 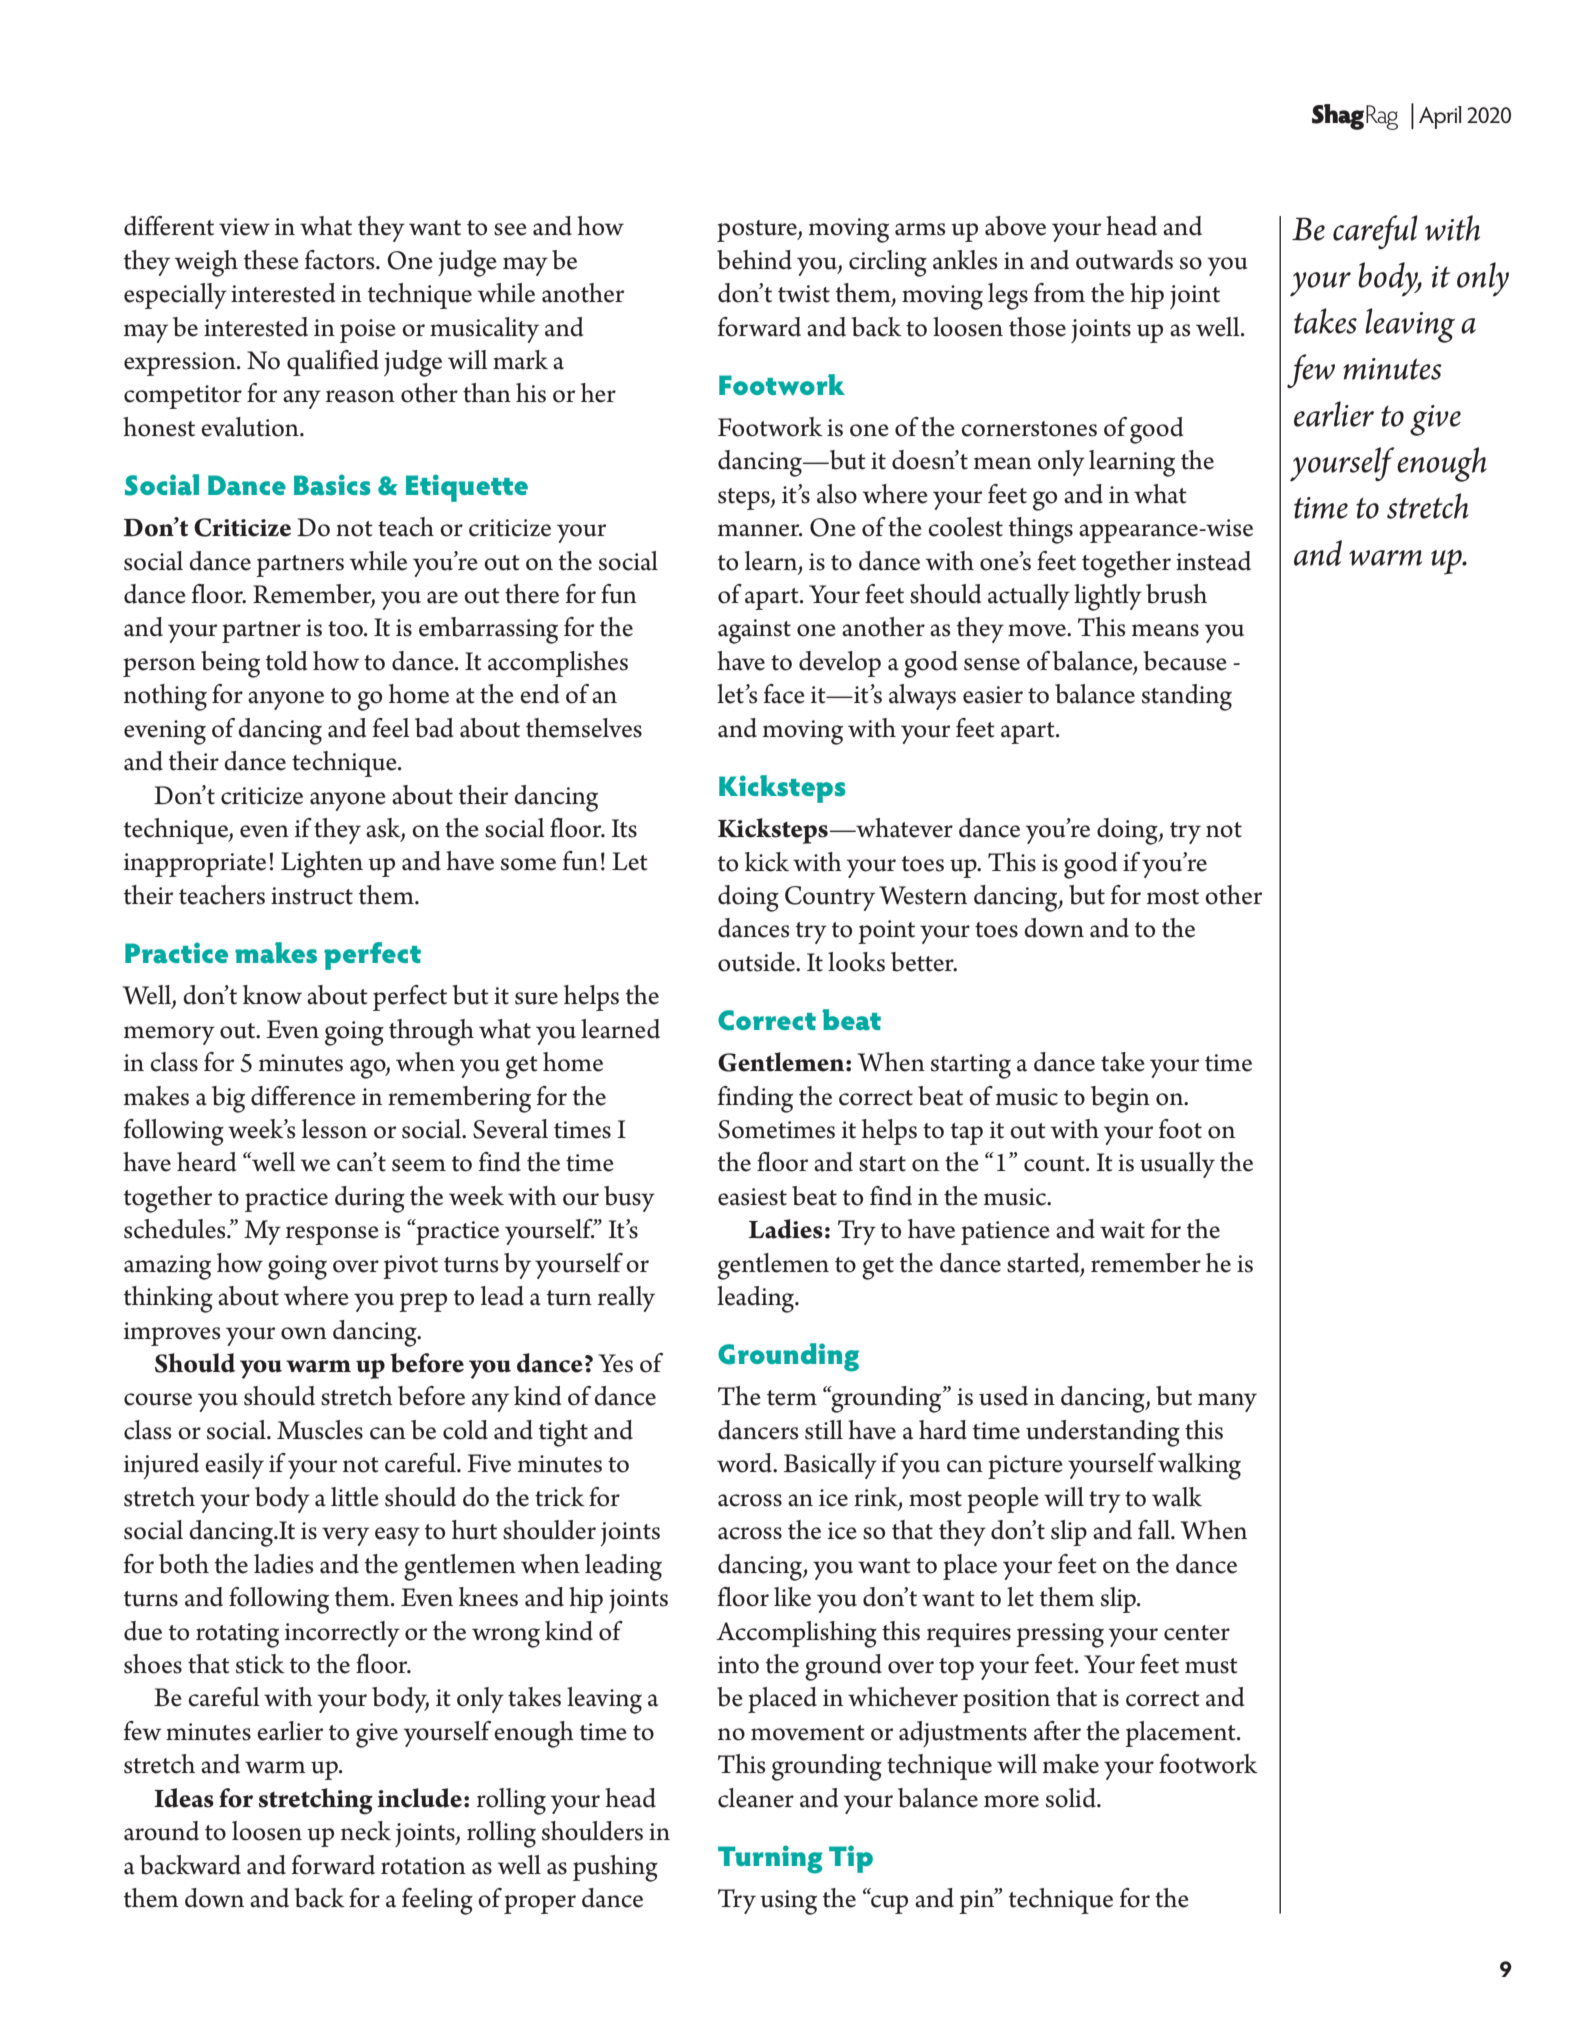 What do you see at coordinates (1124, 260) in the screenshot?
I see `outwards` at bounding box center [1124, 260].
